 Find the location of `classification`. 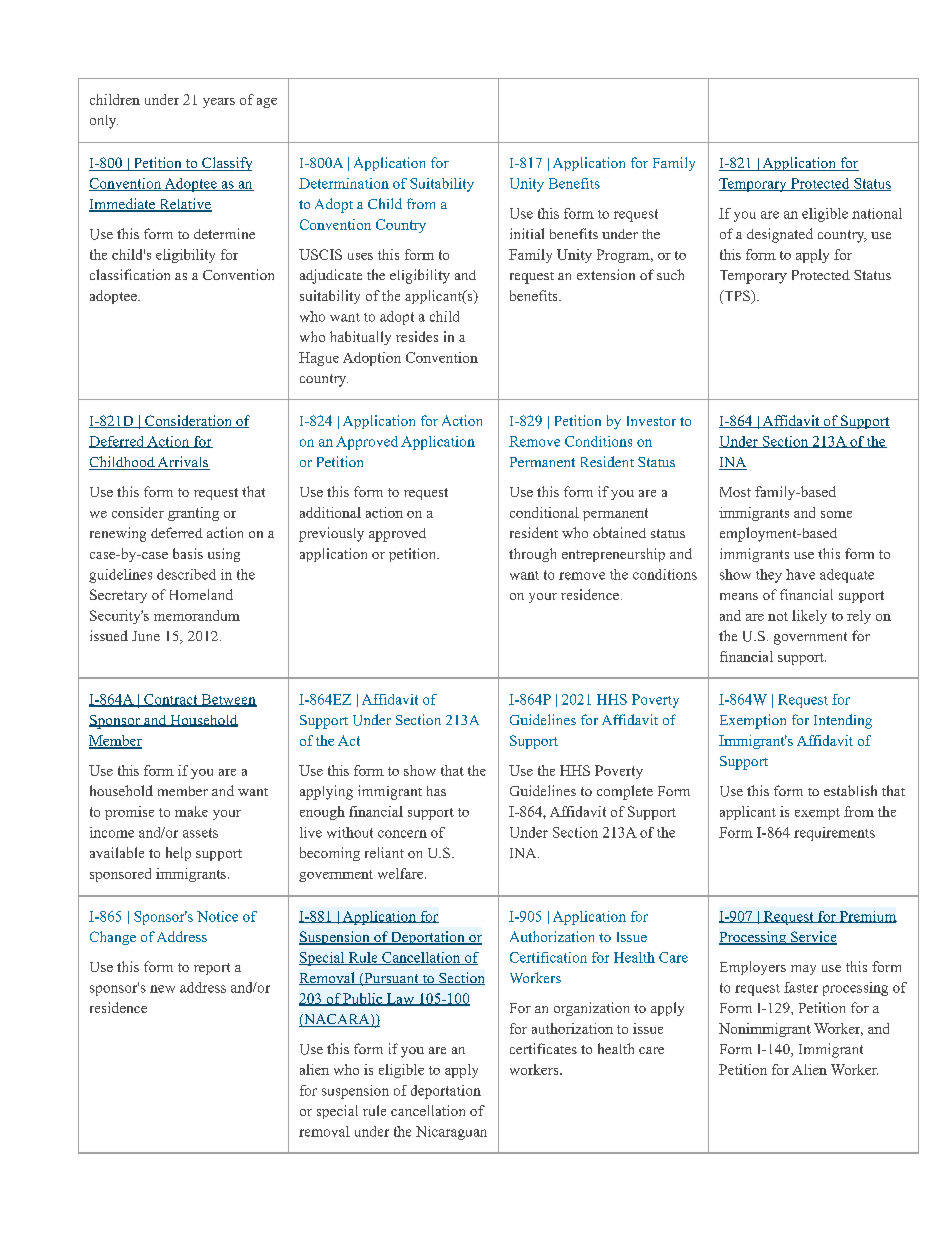

classification is located at coordinates (130, 274).
